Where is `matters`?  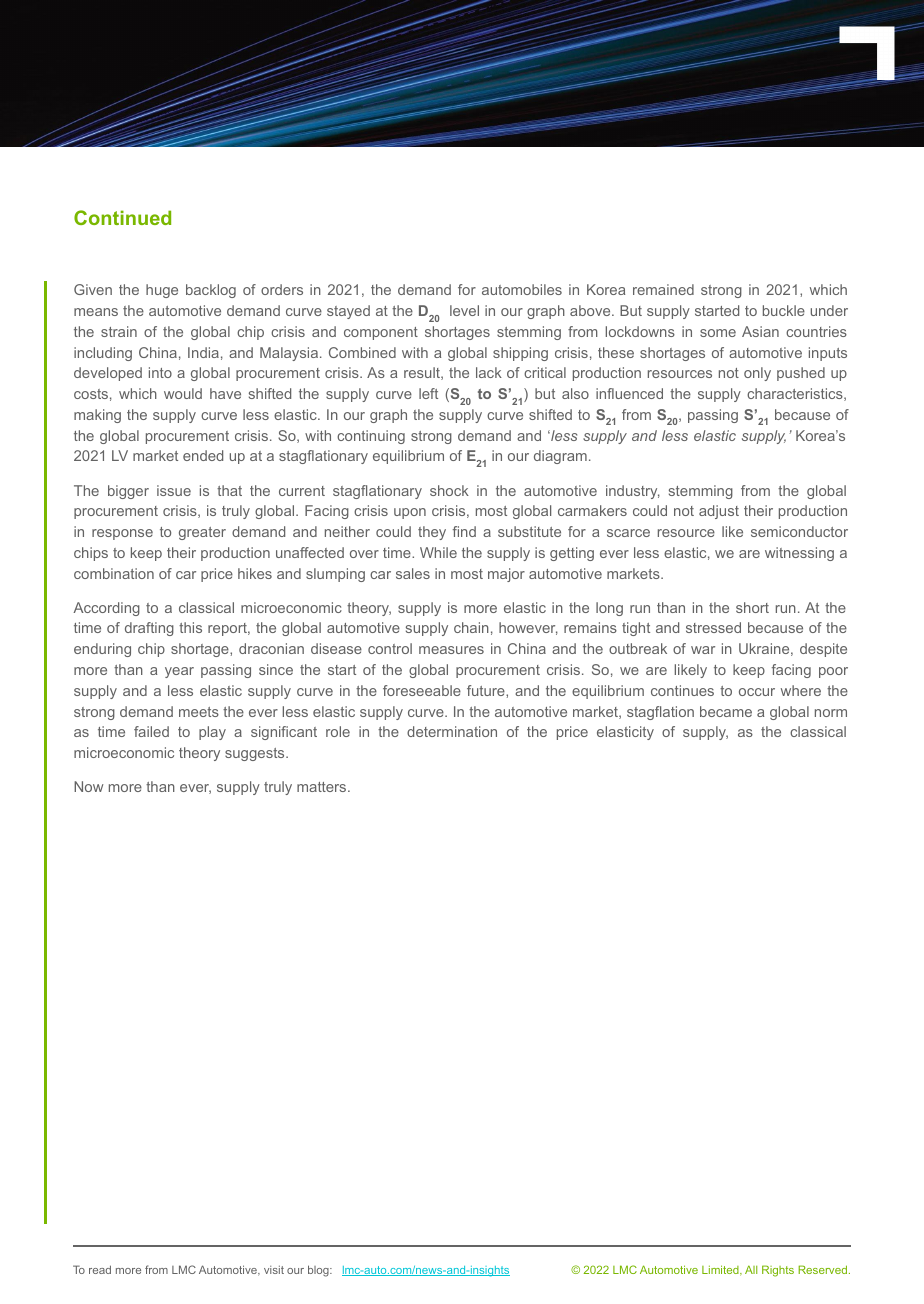 matters is located at coordinates (323, 787).
